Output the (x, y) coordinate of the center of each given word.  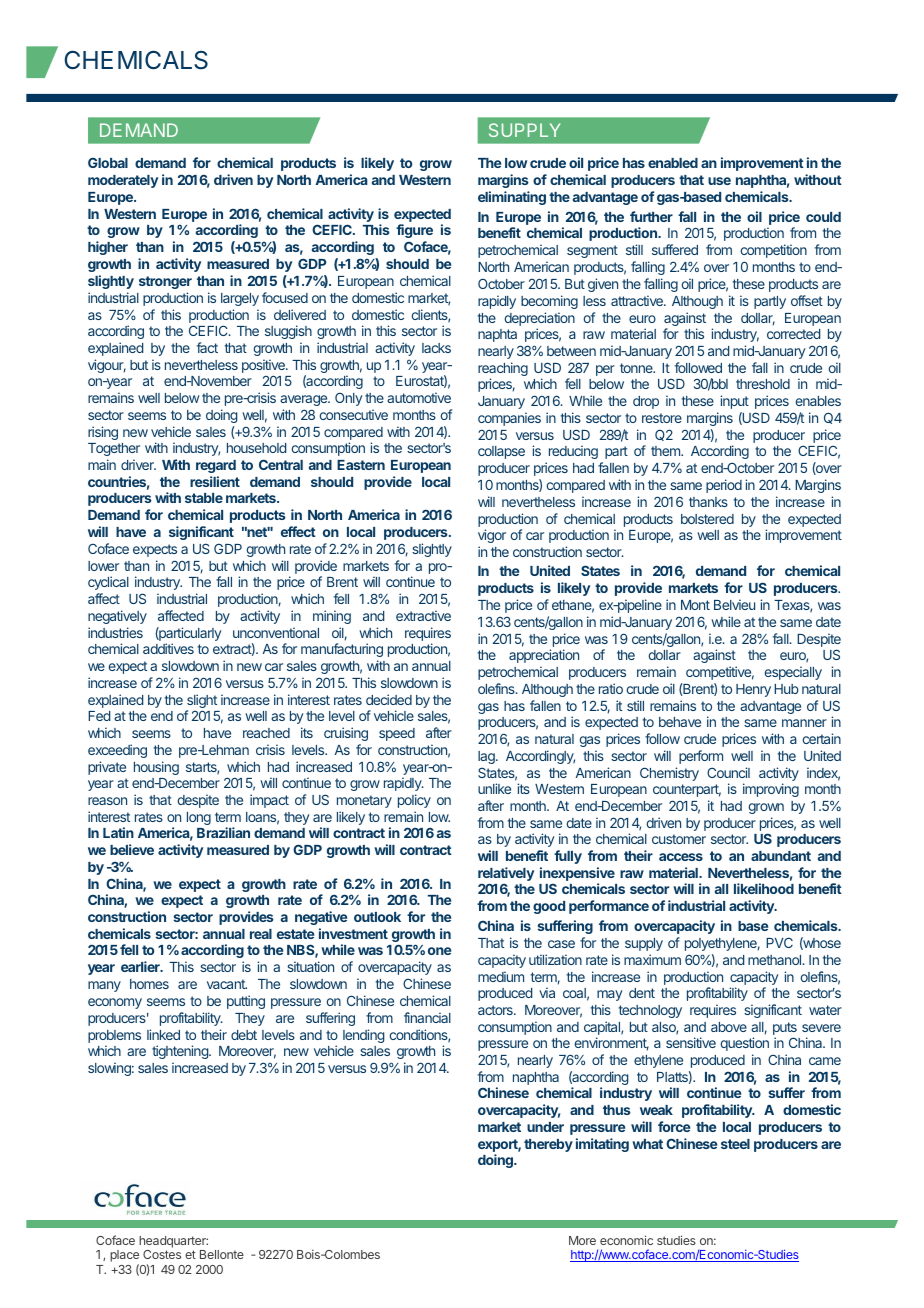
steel (735, 1144)
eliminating (512, 198)
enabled (673, 163)
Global (108, 162)
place (124, 1257)
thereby (548, 1145)
